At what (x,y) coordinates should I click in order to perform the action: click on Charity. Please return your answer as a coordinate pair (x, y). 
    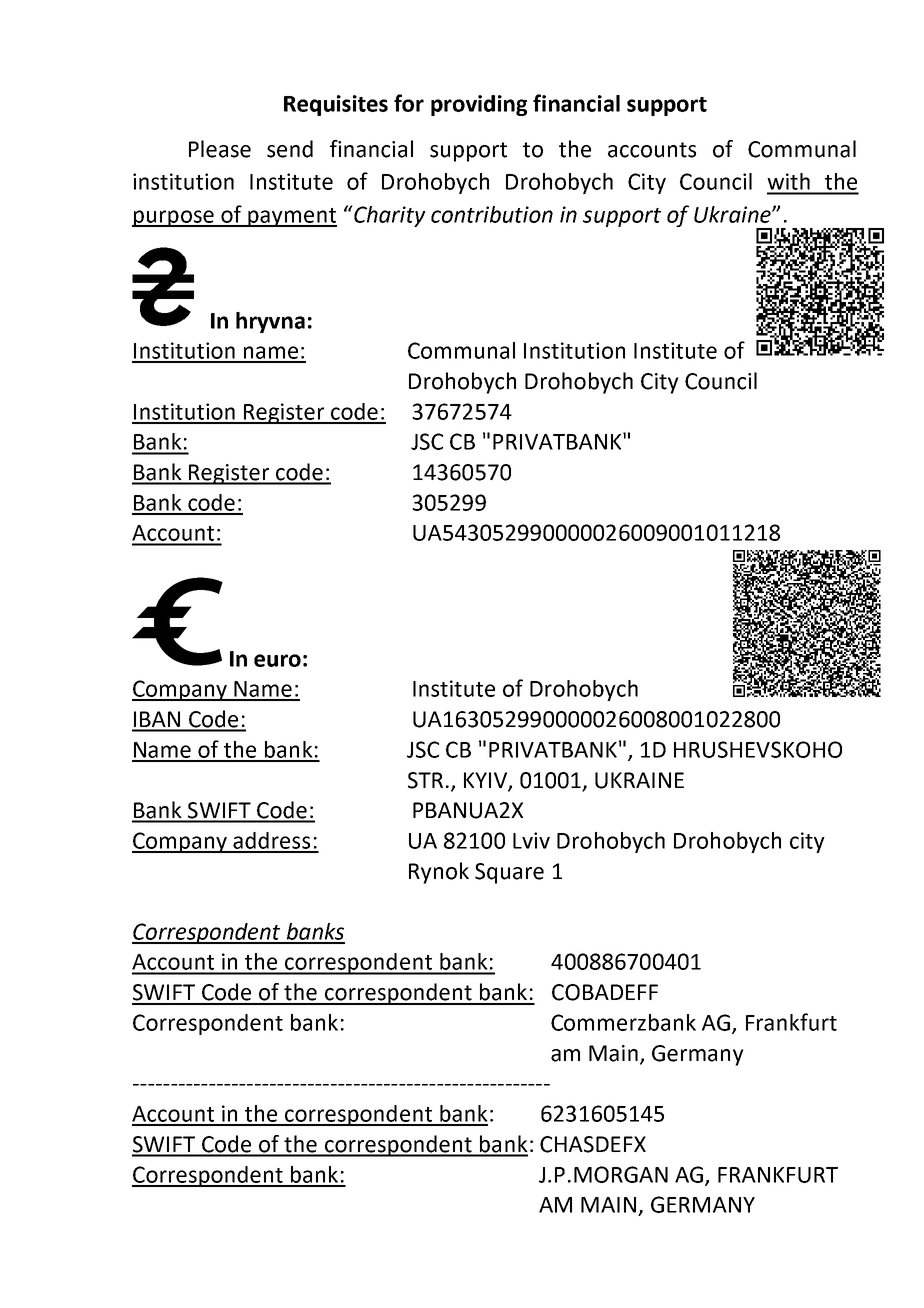
    Looking at the image, I should click on (389, 216).
